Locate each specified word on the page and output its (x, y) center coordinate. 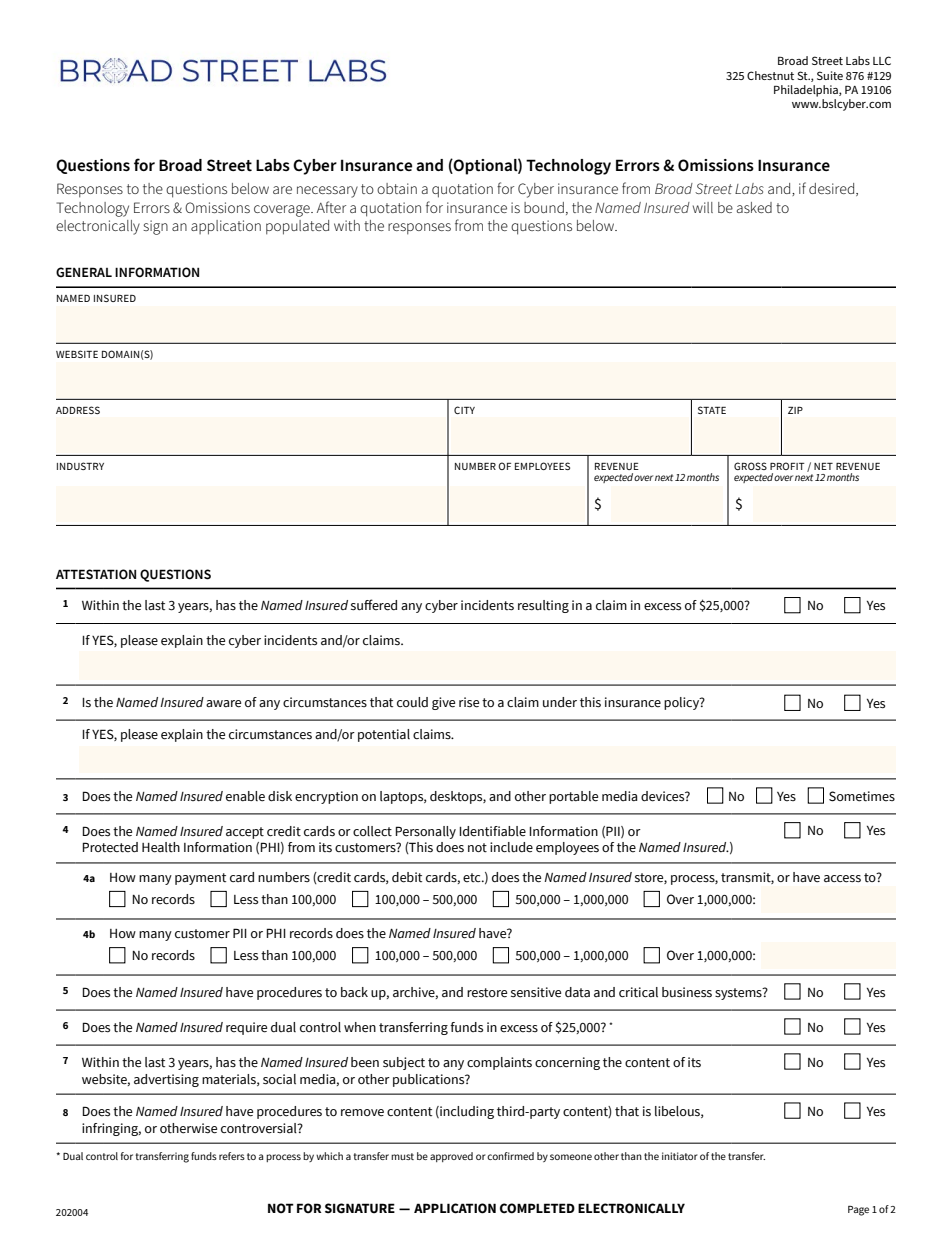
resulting (543, 606)
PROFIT (787, 466)
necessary (327, 192)
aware (223, 704)
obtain (397, 188)
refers (232, 1156)
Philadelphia (807, 91)
